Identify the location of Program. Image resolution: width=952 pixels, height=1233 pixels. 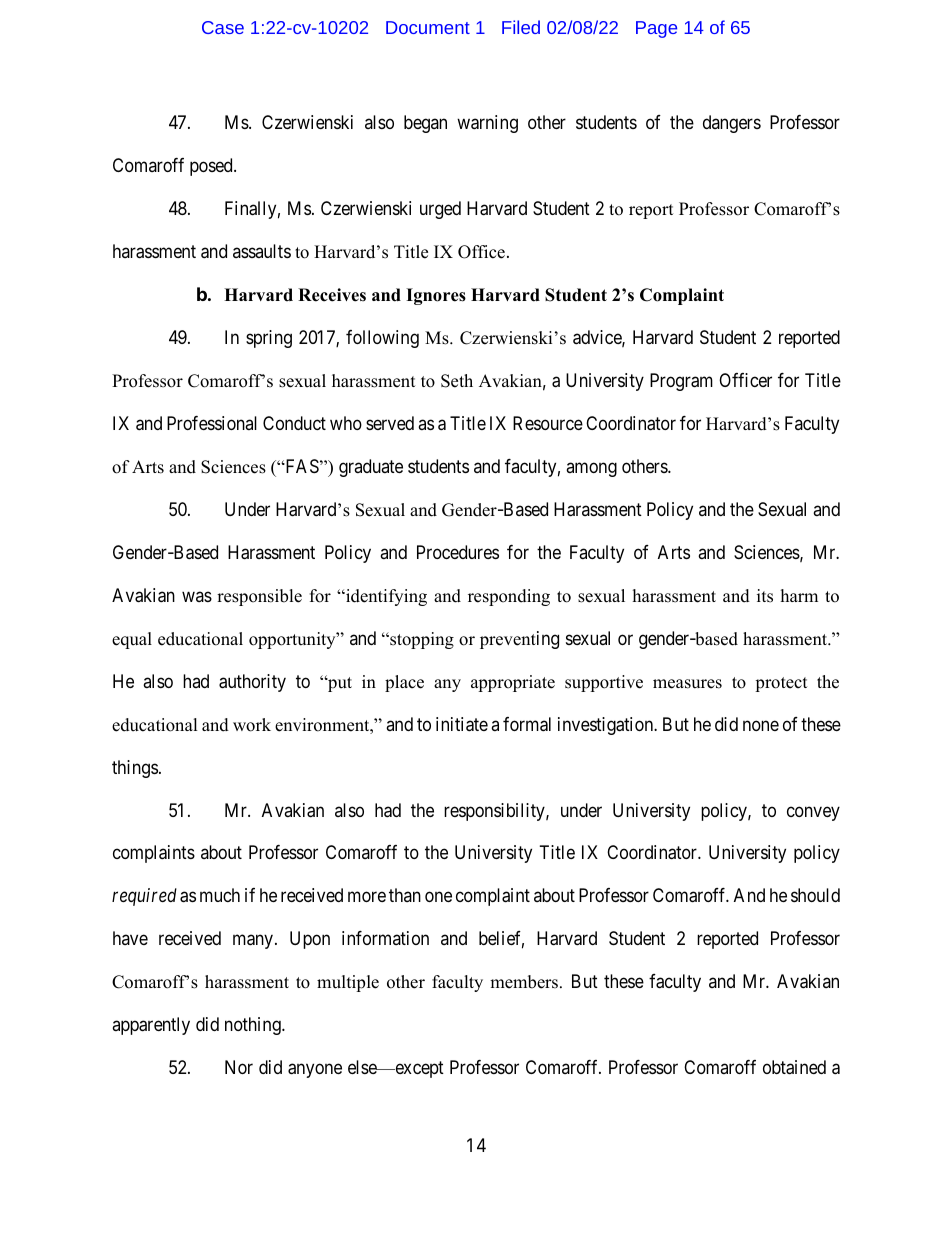
(681, 382).
